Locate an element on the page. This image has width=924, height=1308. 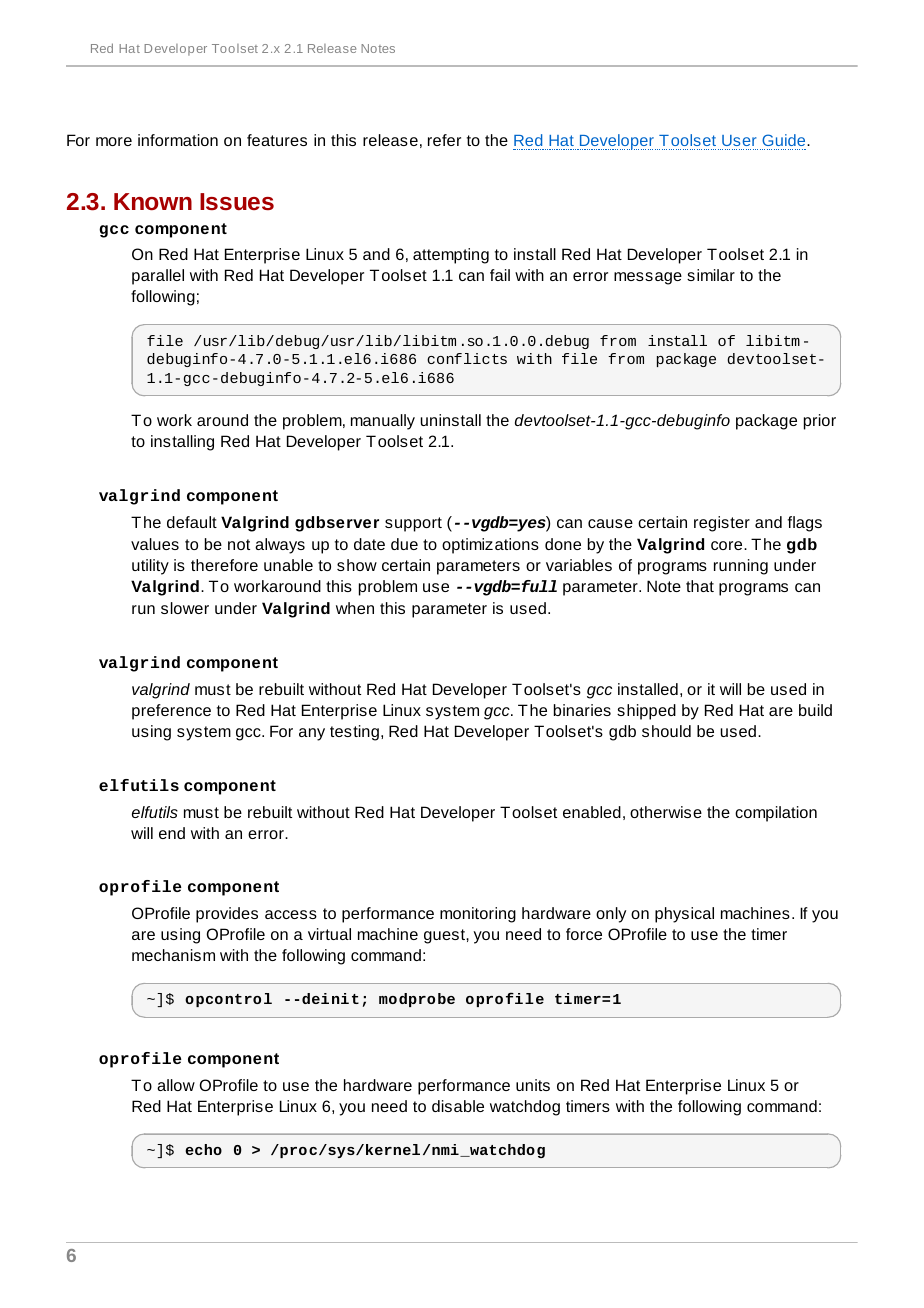
default is located at coordinates (192, 522).
